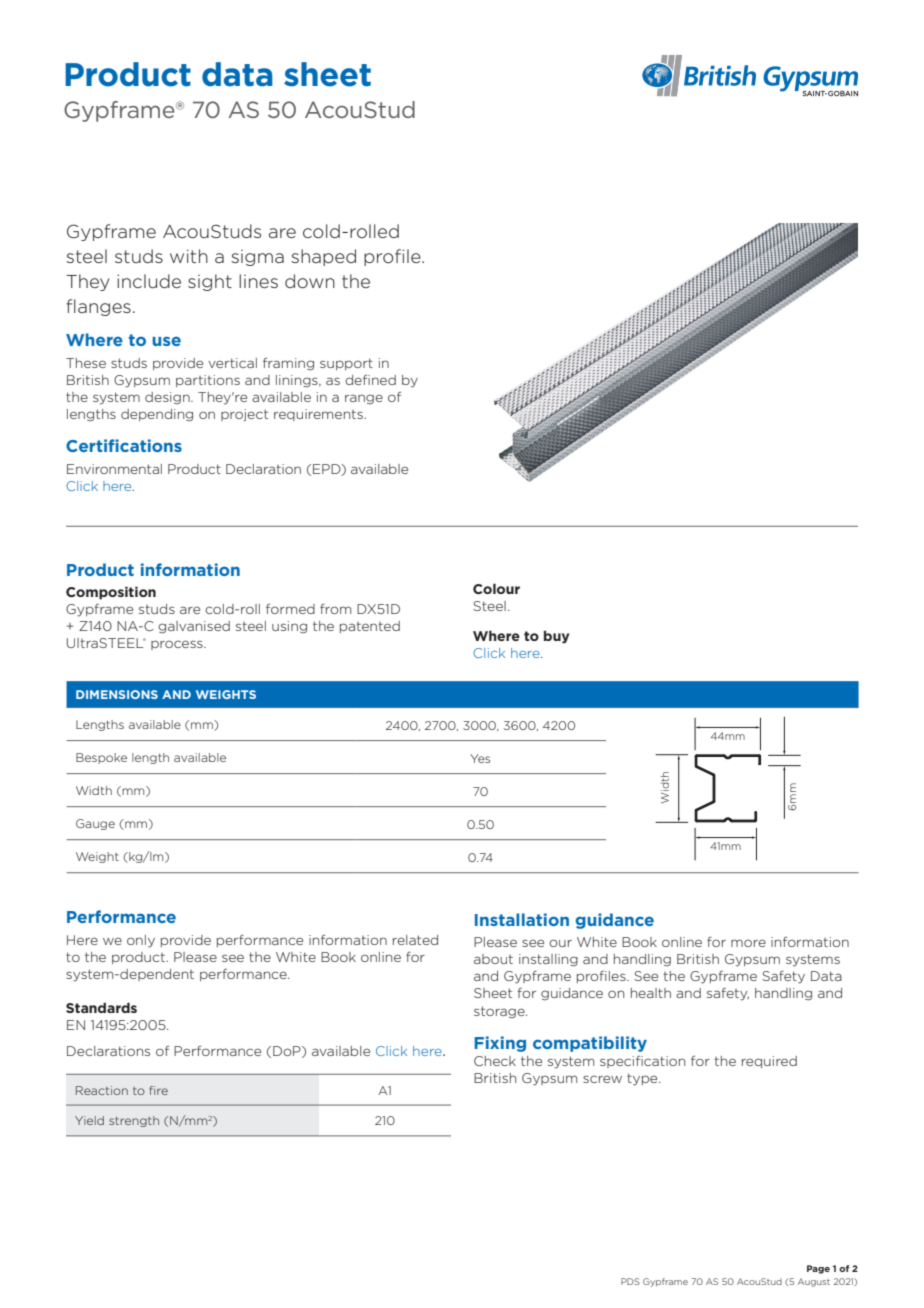 The image size is (924, 1308). Describe the element at coordinates (323, 257) in the page. I see `shaped` at that location.
